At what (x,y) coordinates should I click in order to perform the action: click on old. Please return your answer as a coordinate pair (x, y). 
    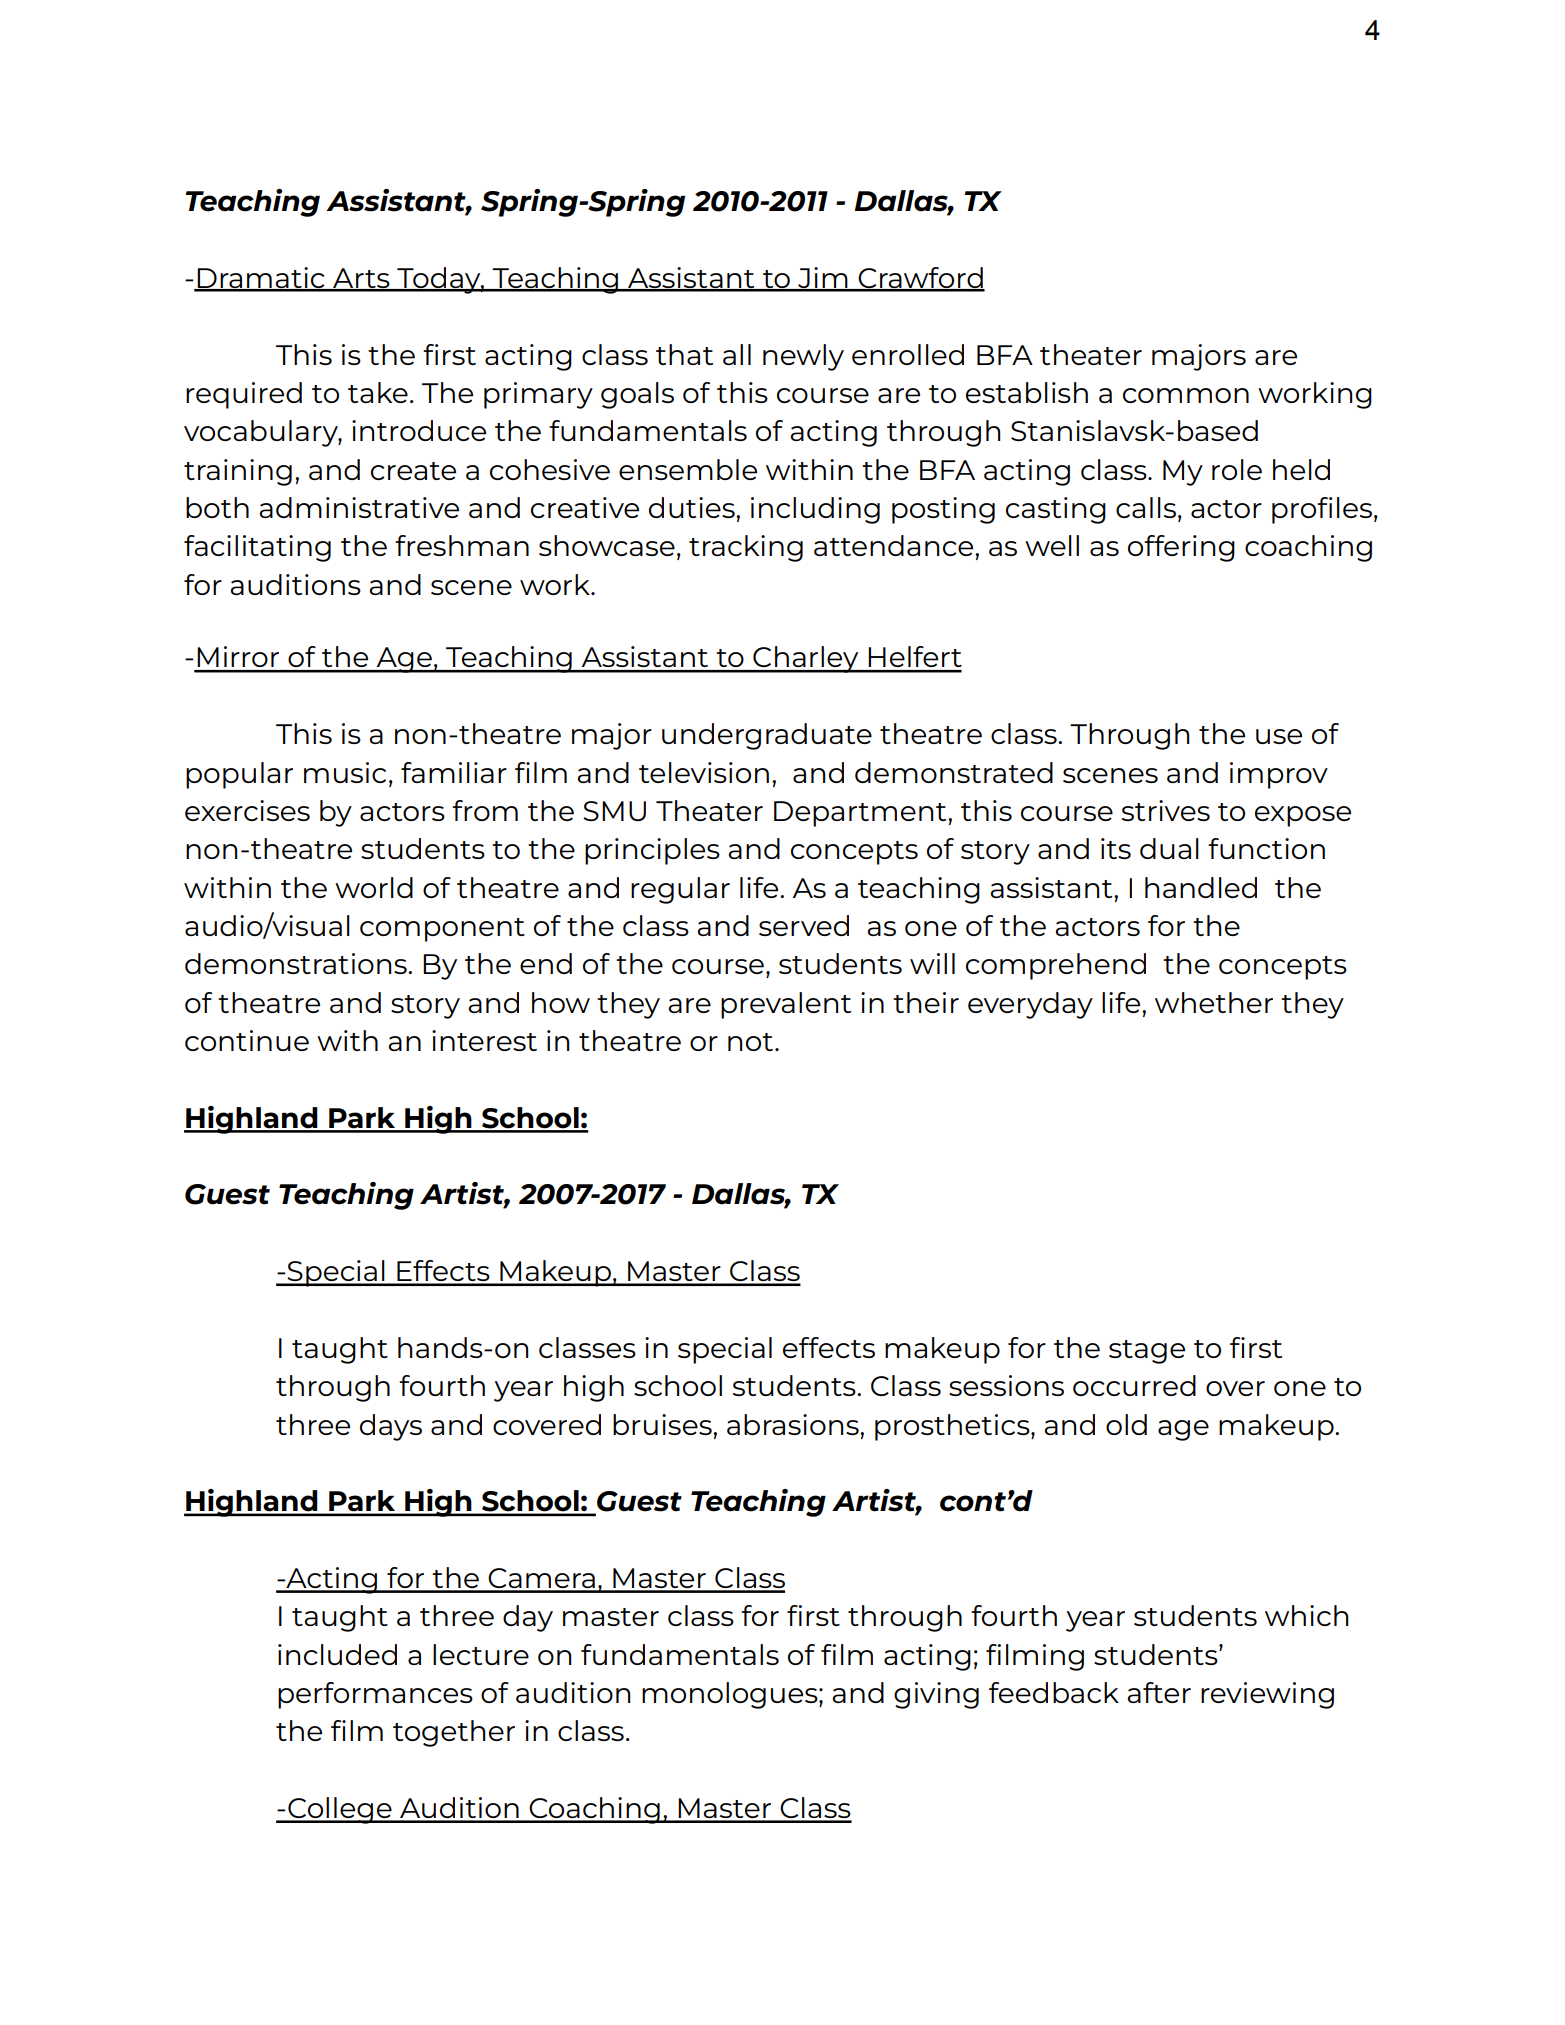
    Looking at the image, I should click on (1126, 1424).
